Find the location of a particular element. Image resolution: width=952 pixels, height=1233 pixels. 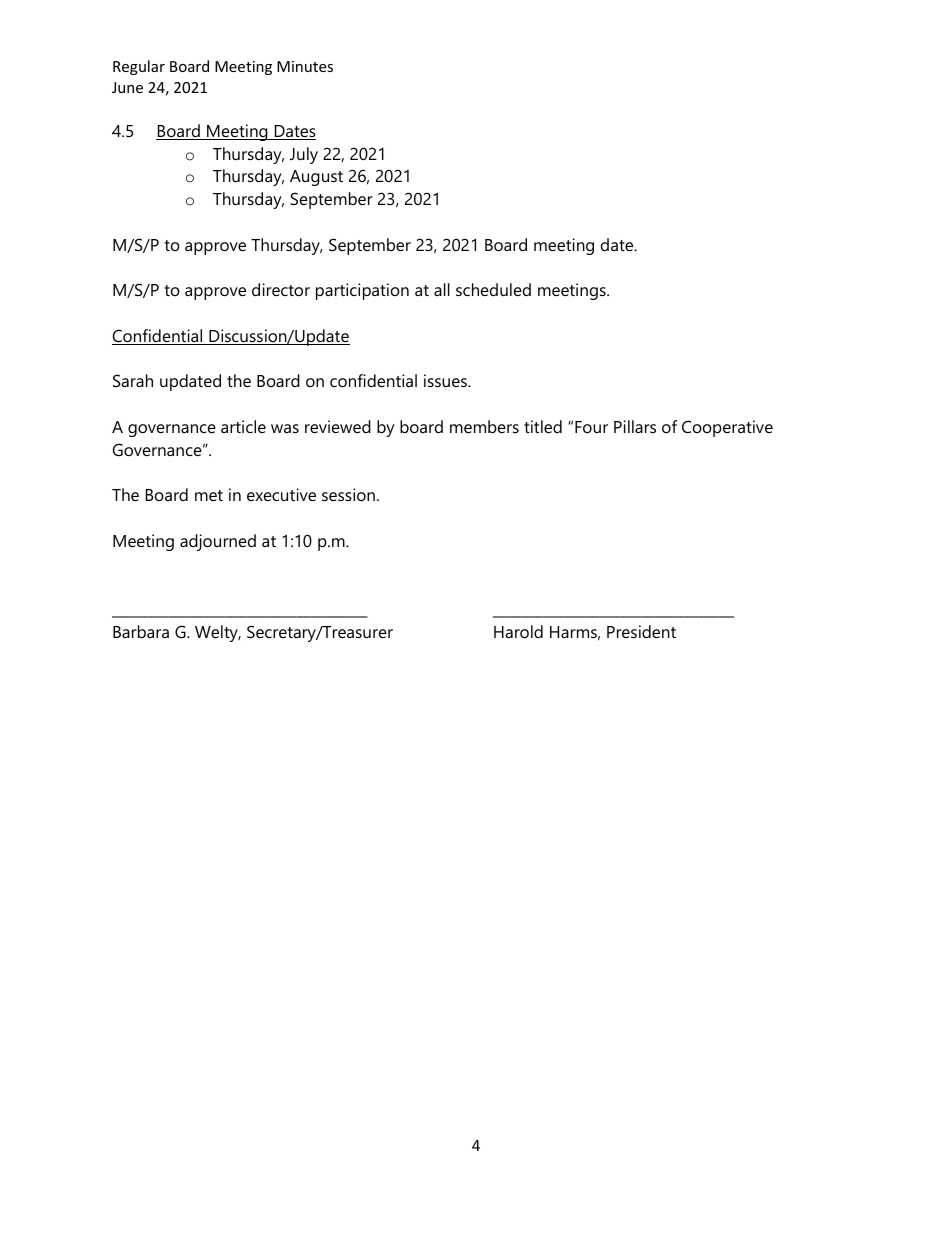

scheduled is located at coordinates (493, 289).
